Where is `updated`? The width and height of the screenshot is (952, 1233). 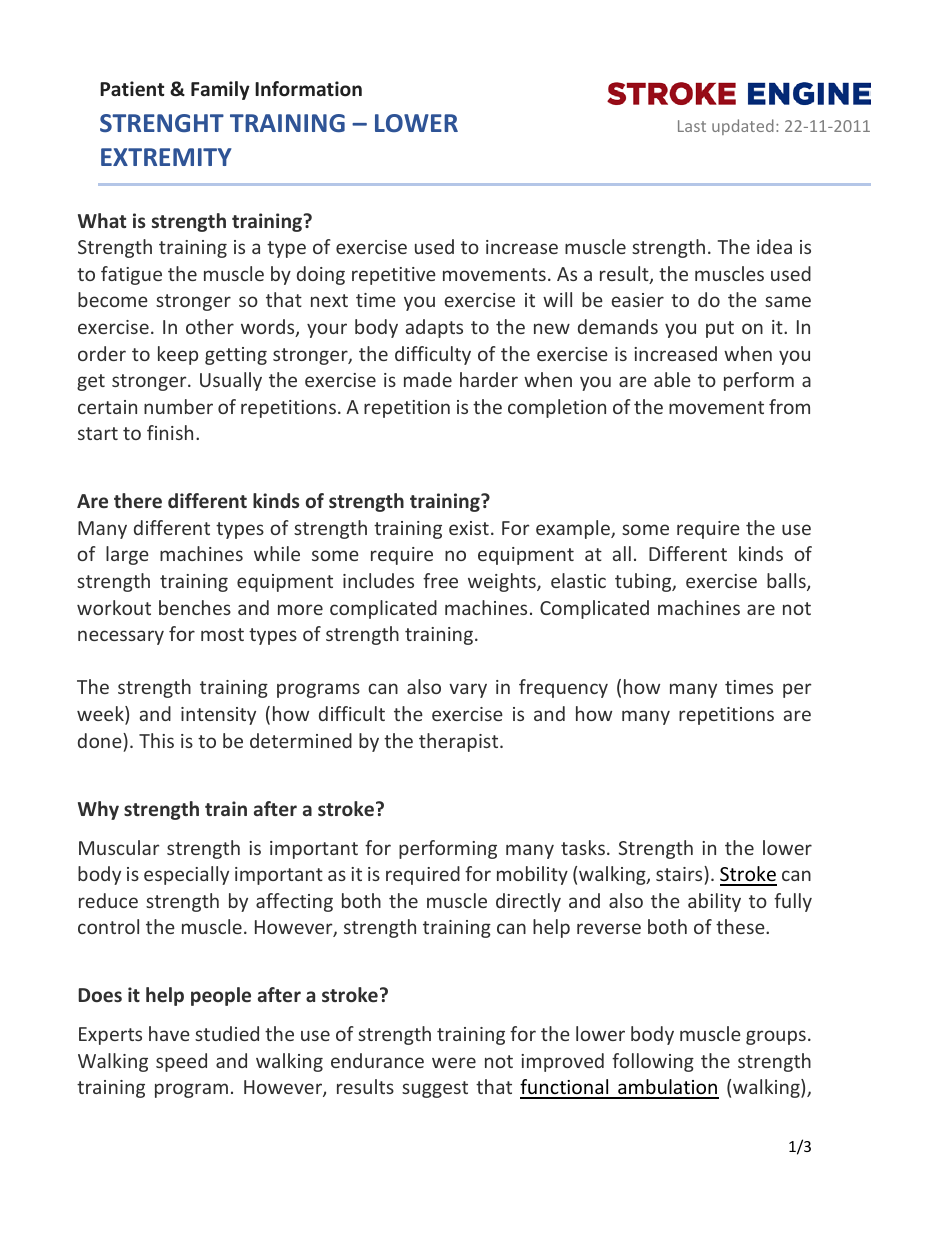
updated is located at coordinates (743, 127).
